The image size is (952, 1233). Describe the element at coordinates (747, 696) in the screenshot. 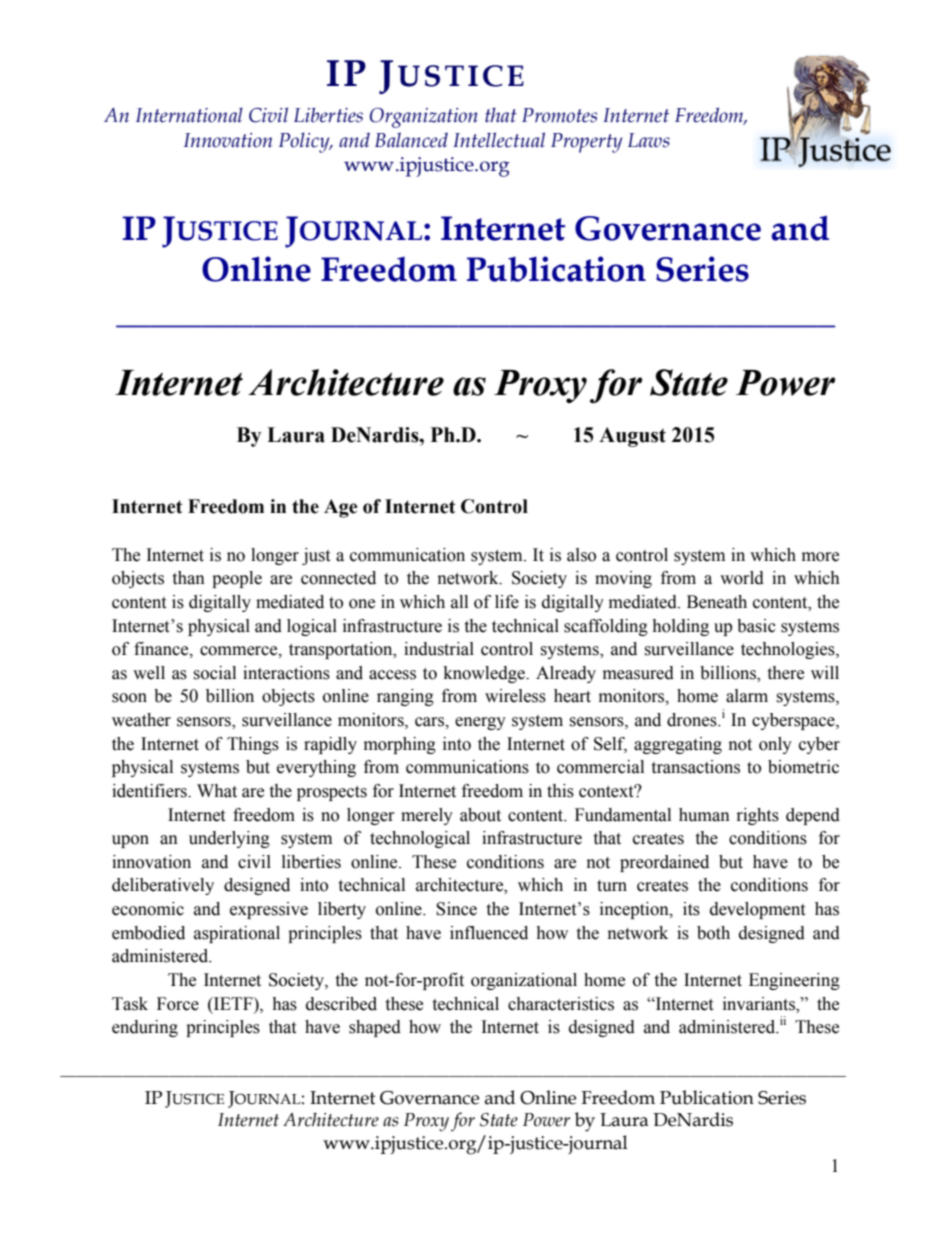

I see `alarm` at that location.
